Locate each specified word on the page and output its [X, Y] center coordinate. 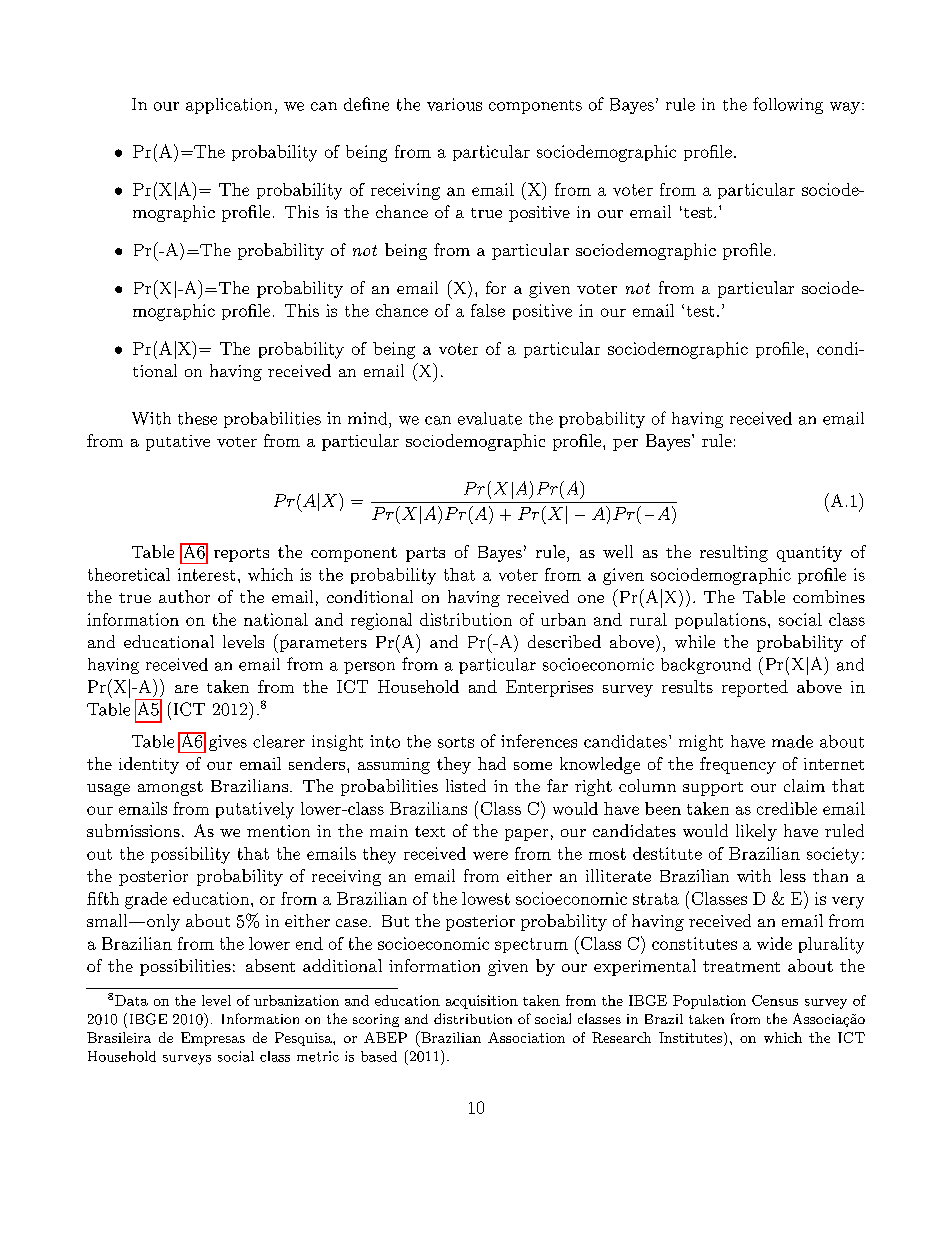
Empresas [213, 1039]
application [229, 106]
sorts [456, 742]
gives [228, 743]
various [454, 104]
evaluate [490, 418]
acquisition [482, 1002]
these [197, 418]
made [792, 741]
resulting [734, 553]
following [788, 105]
